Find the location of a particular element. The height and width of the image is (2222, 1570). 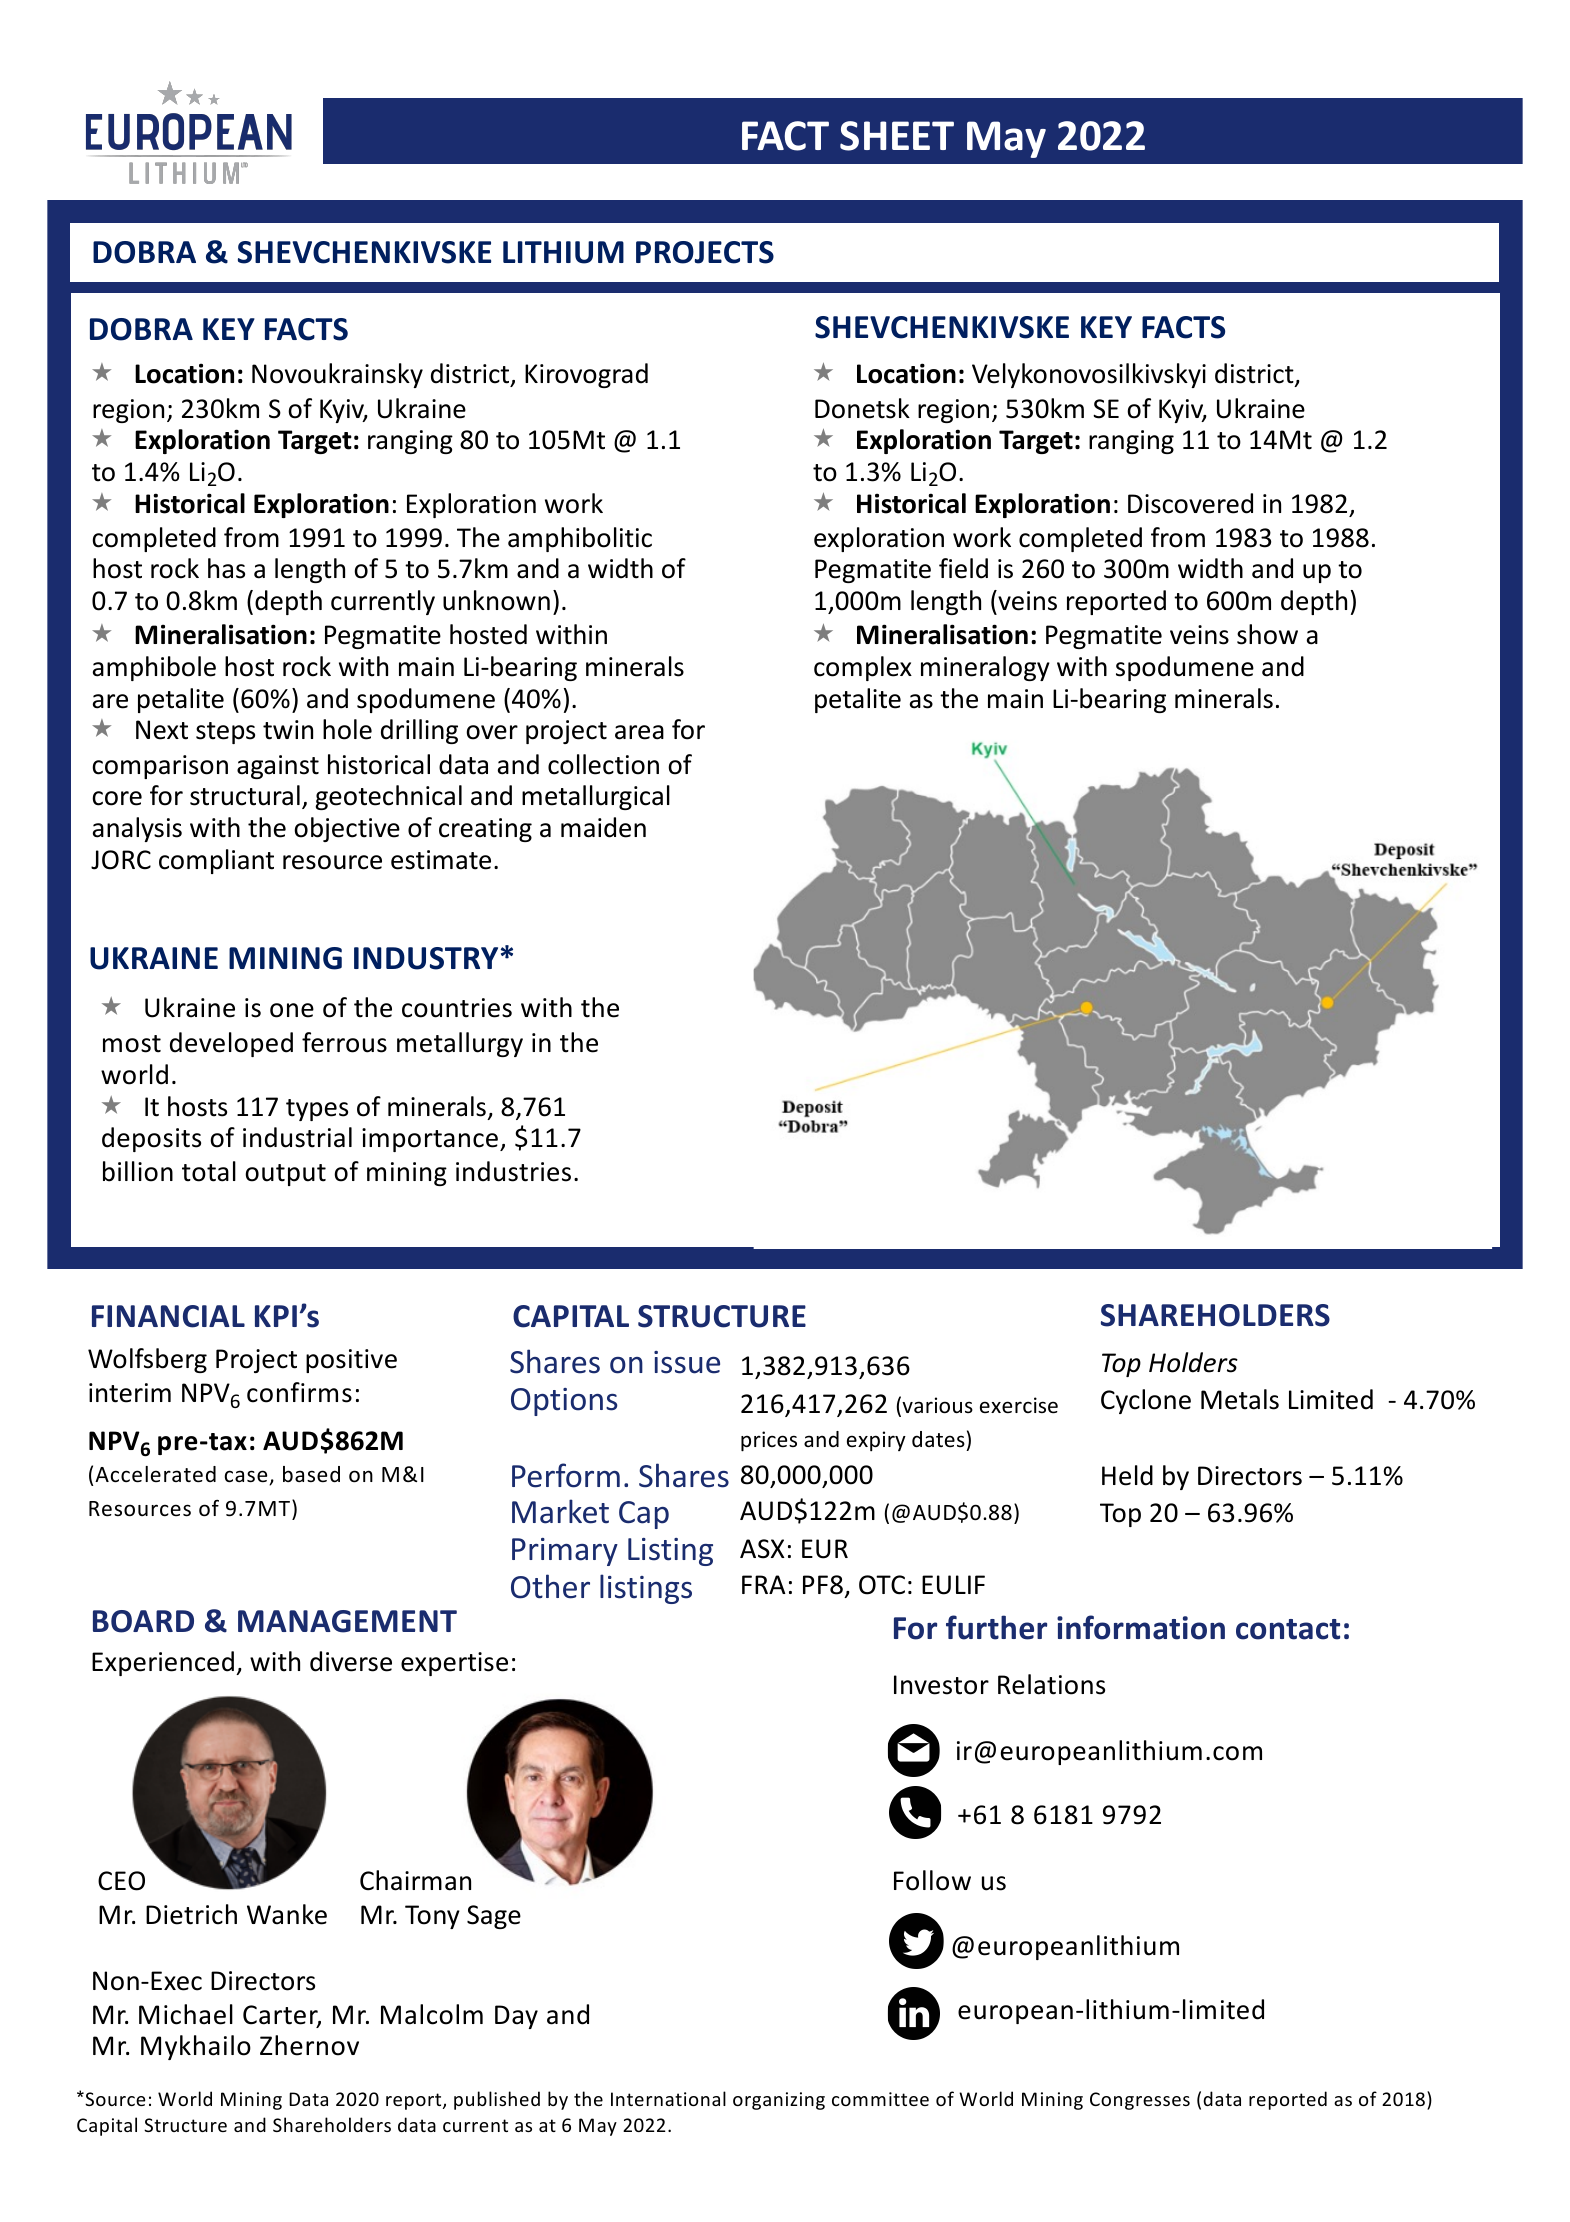

prices is located at coordinates (769, 1441).
